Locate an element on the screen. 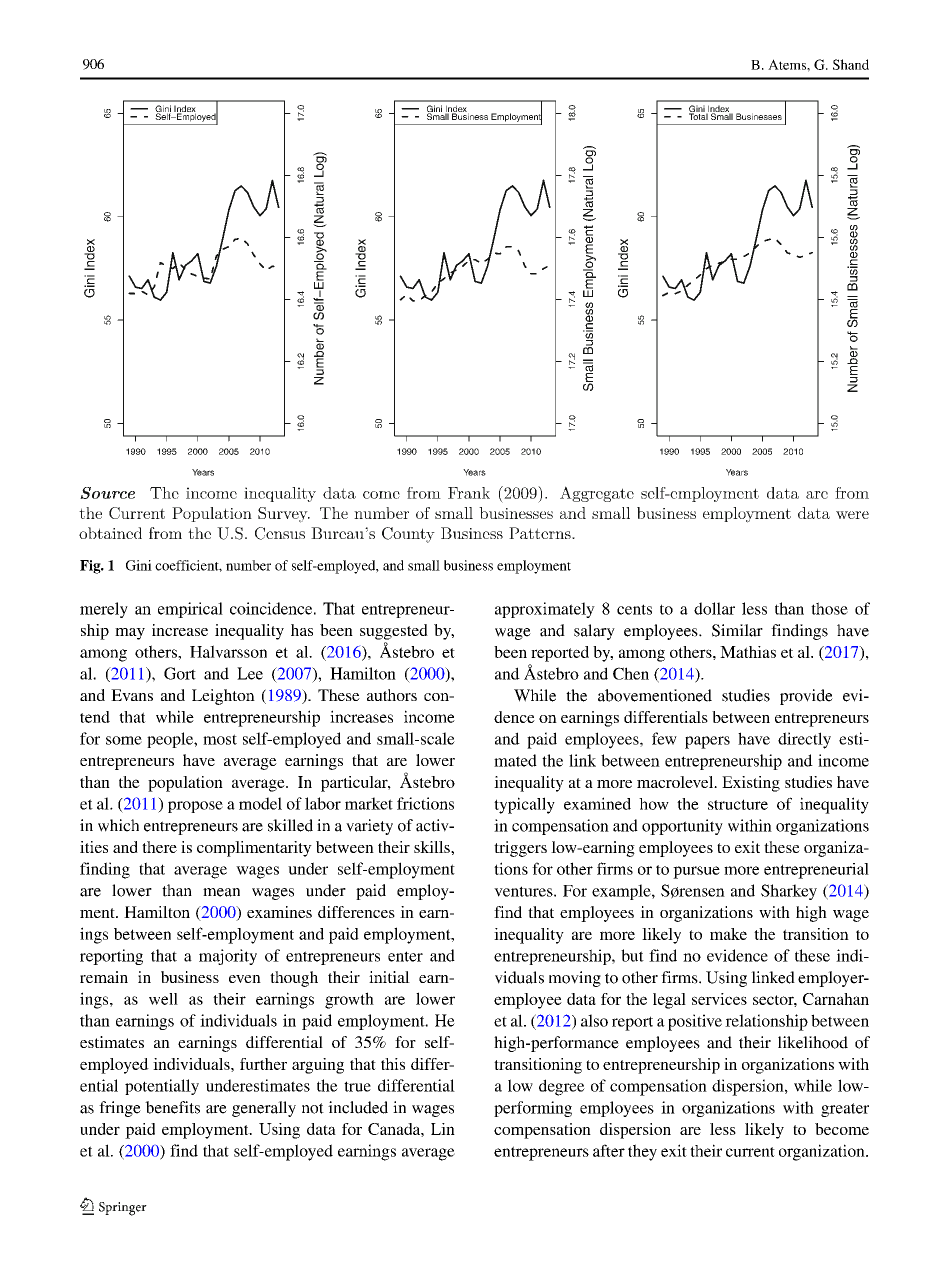 This screenshot has width=952, height=1283. degree is located at coordinates (562, 1087).
